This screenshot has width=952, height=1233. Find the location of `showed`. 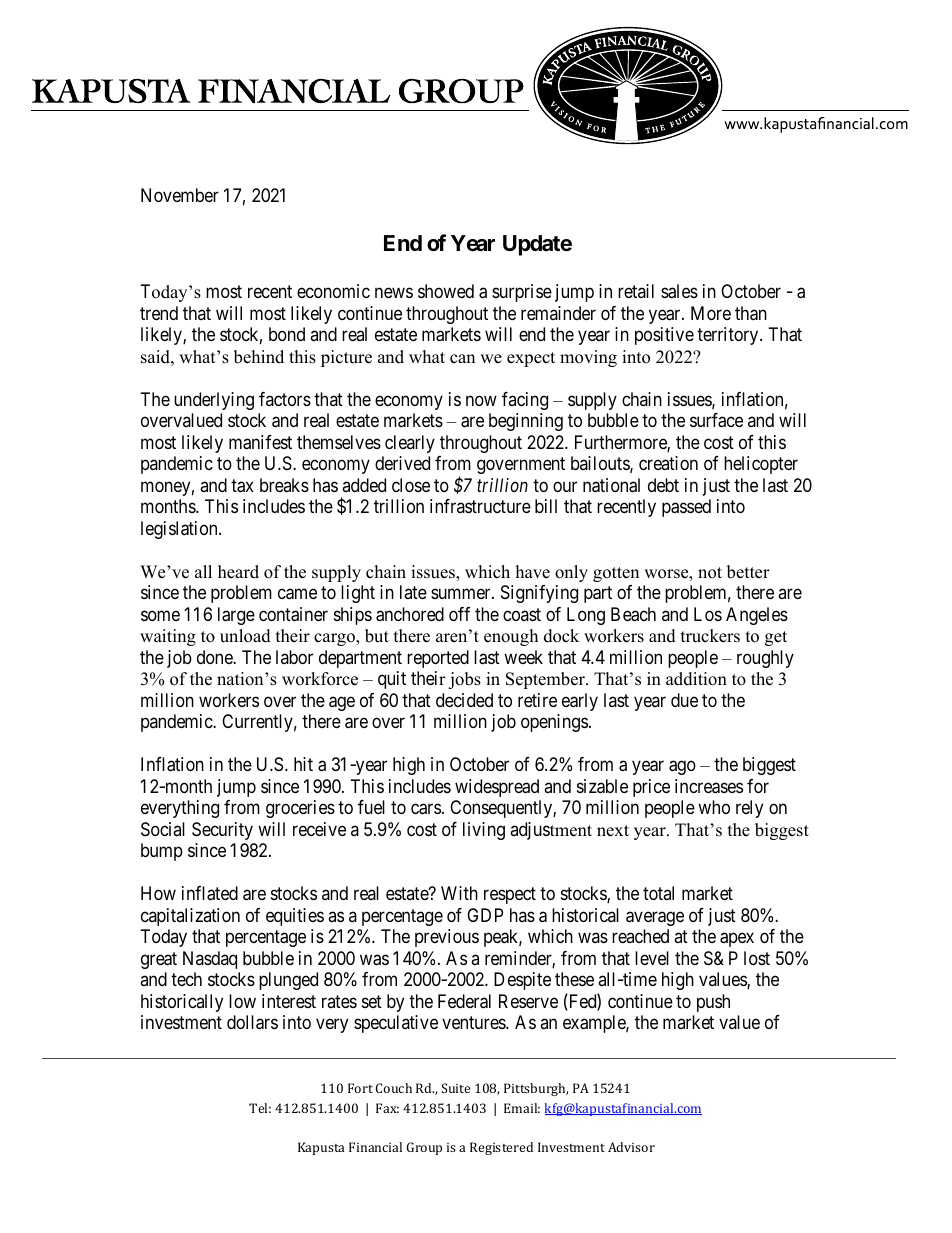

showed is located at coordinates (446, 291).
